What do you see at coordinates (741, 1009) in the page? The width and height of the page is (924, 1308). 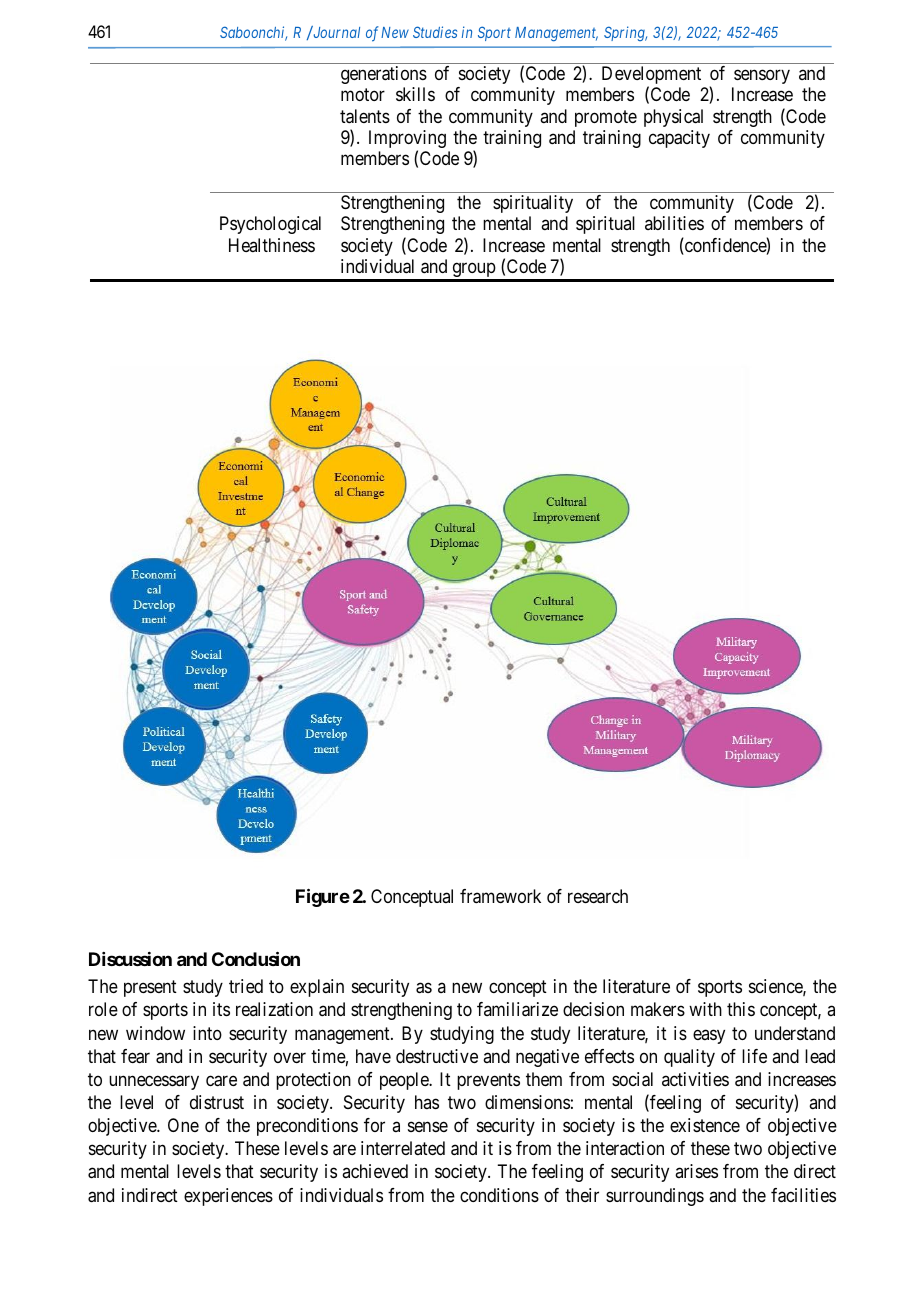 I see `this` at bounding box center [741, 1009].
